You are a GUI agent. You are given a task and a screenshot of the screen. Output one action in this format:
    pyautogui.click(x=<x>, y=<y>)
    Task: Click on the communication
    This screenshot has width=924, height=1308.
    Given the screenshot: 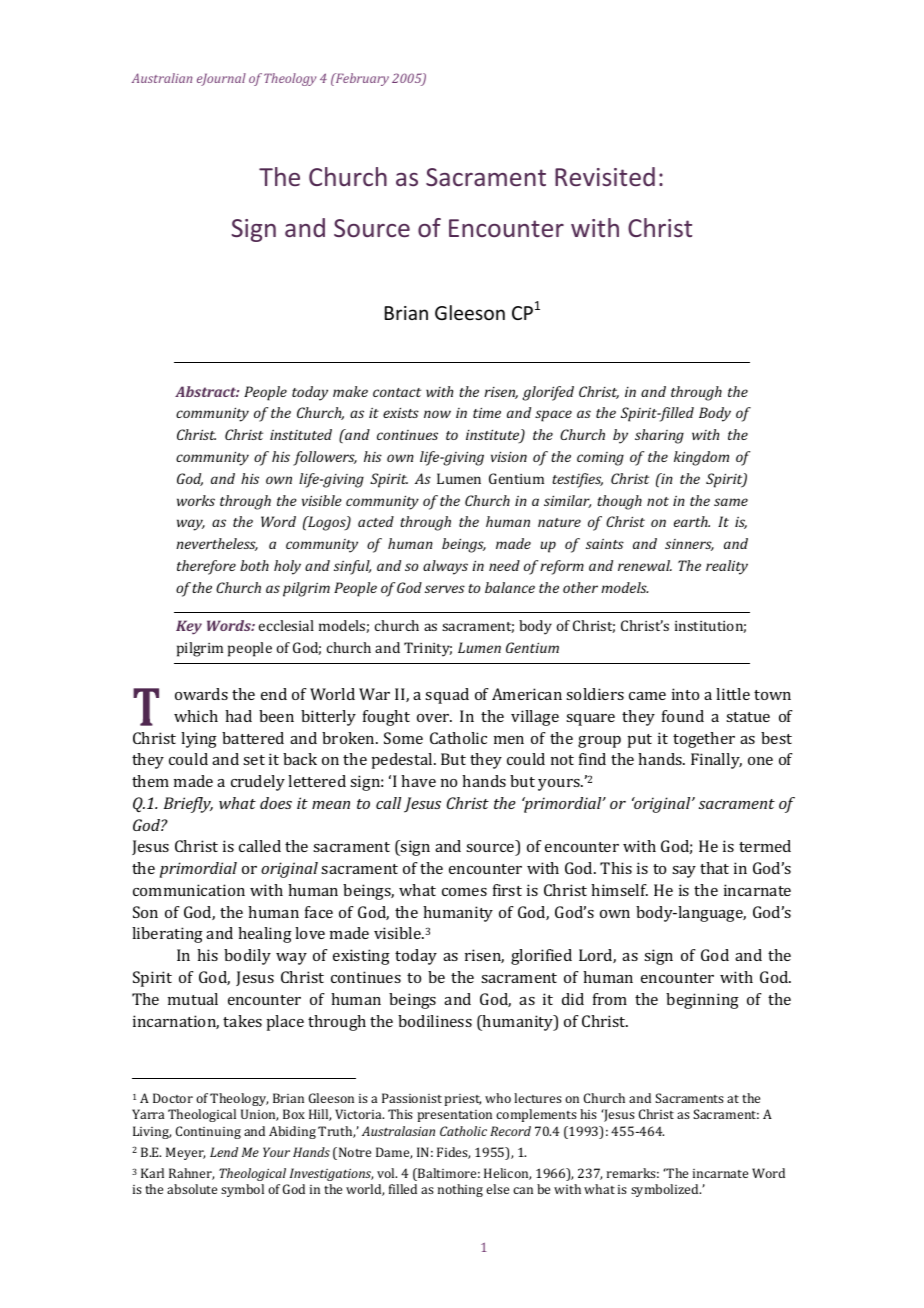 What is the action you would take?
    pyautogui.click(x=189, y=890)
